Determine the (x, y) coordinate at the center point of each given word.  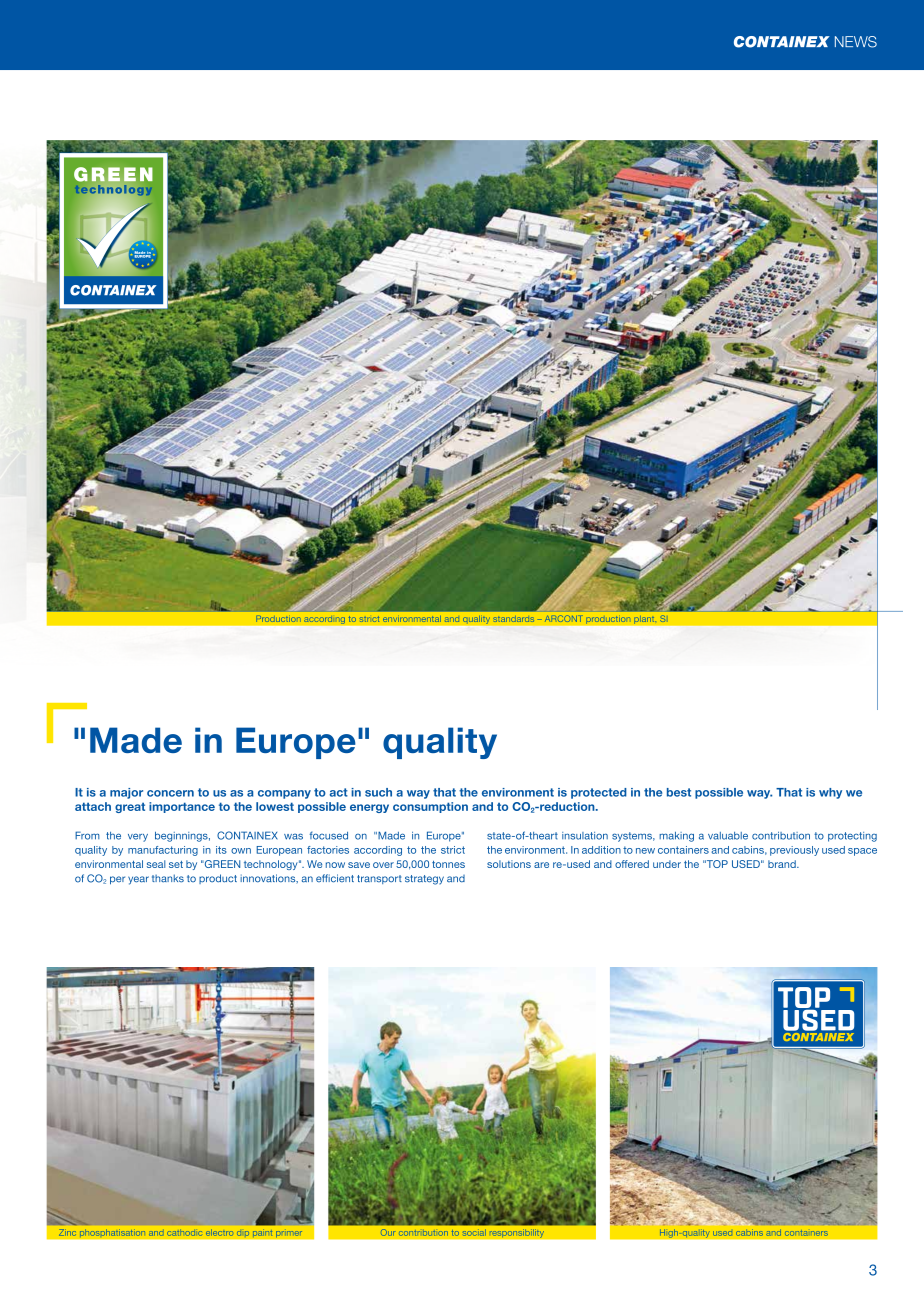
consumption (430, 807)
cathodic (184, 1233)
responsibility (516, 1233)
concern (170, 793)
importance (182, 807)
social (474, 1232)
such (378, 792)
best (679, 792)
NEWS (856, 42)
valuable (728, 836)
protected (599, 793)
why (830, 793)
